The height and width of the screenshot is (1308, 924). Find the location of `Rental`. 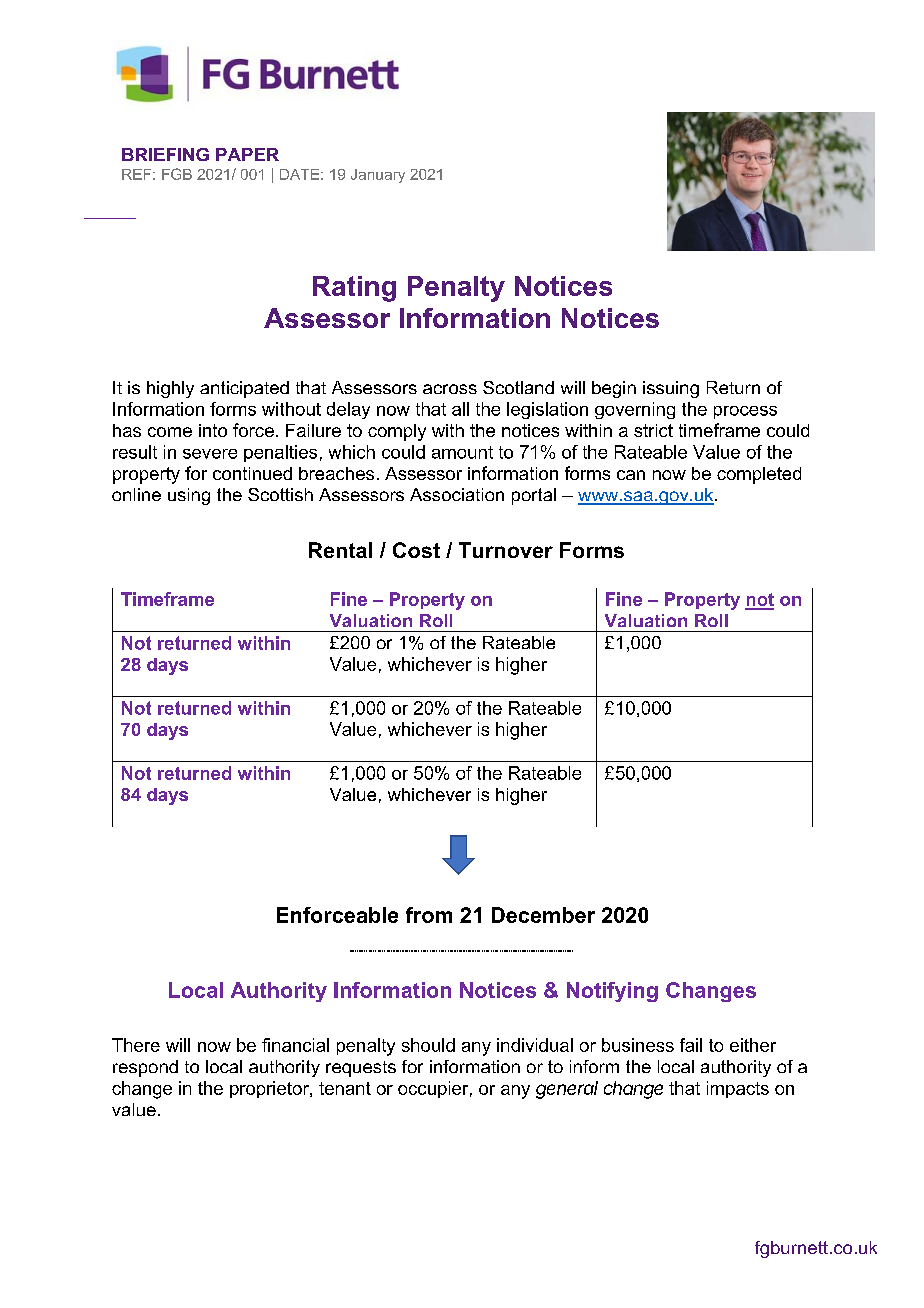

Rental is located at coordinates (340, 550).
